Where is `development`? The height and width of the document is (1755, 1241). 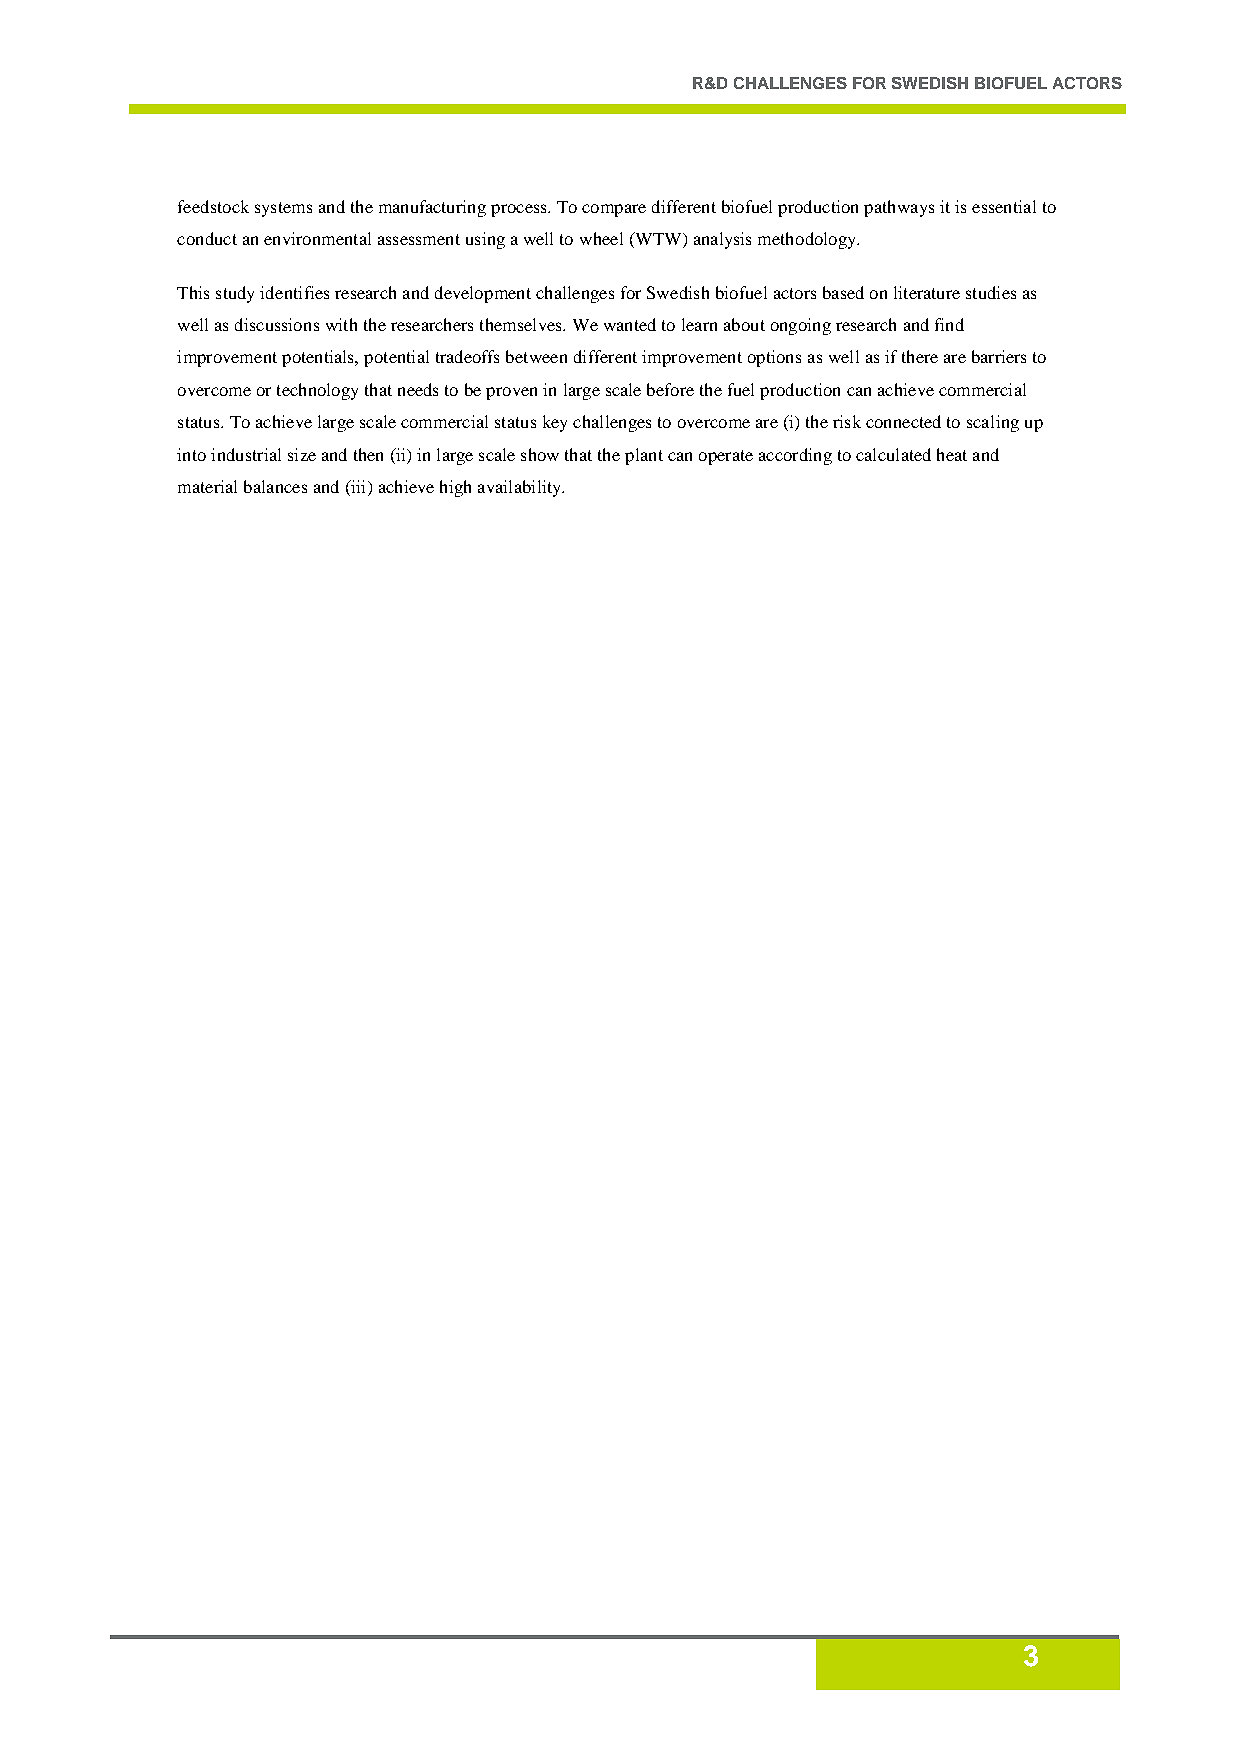 development is located at coordinates (483, 294).
